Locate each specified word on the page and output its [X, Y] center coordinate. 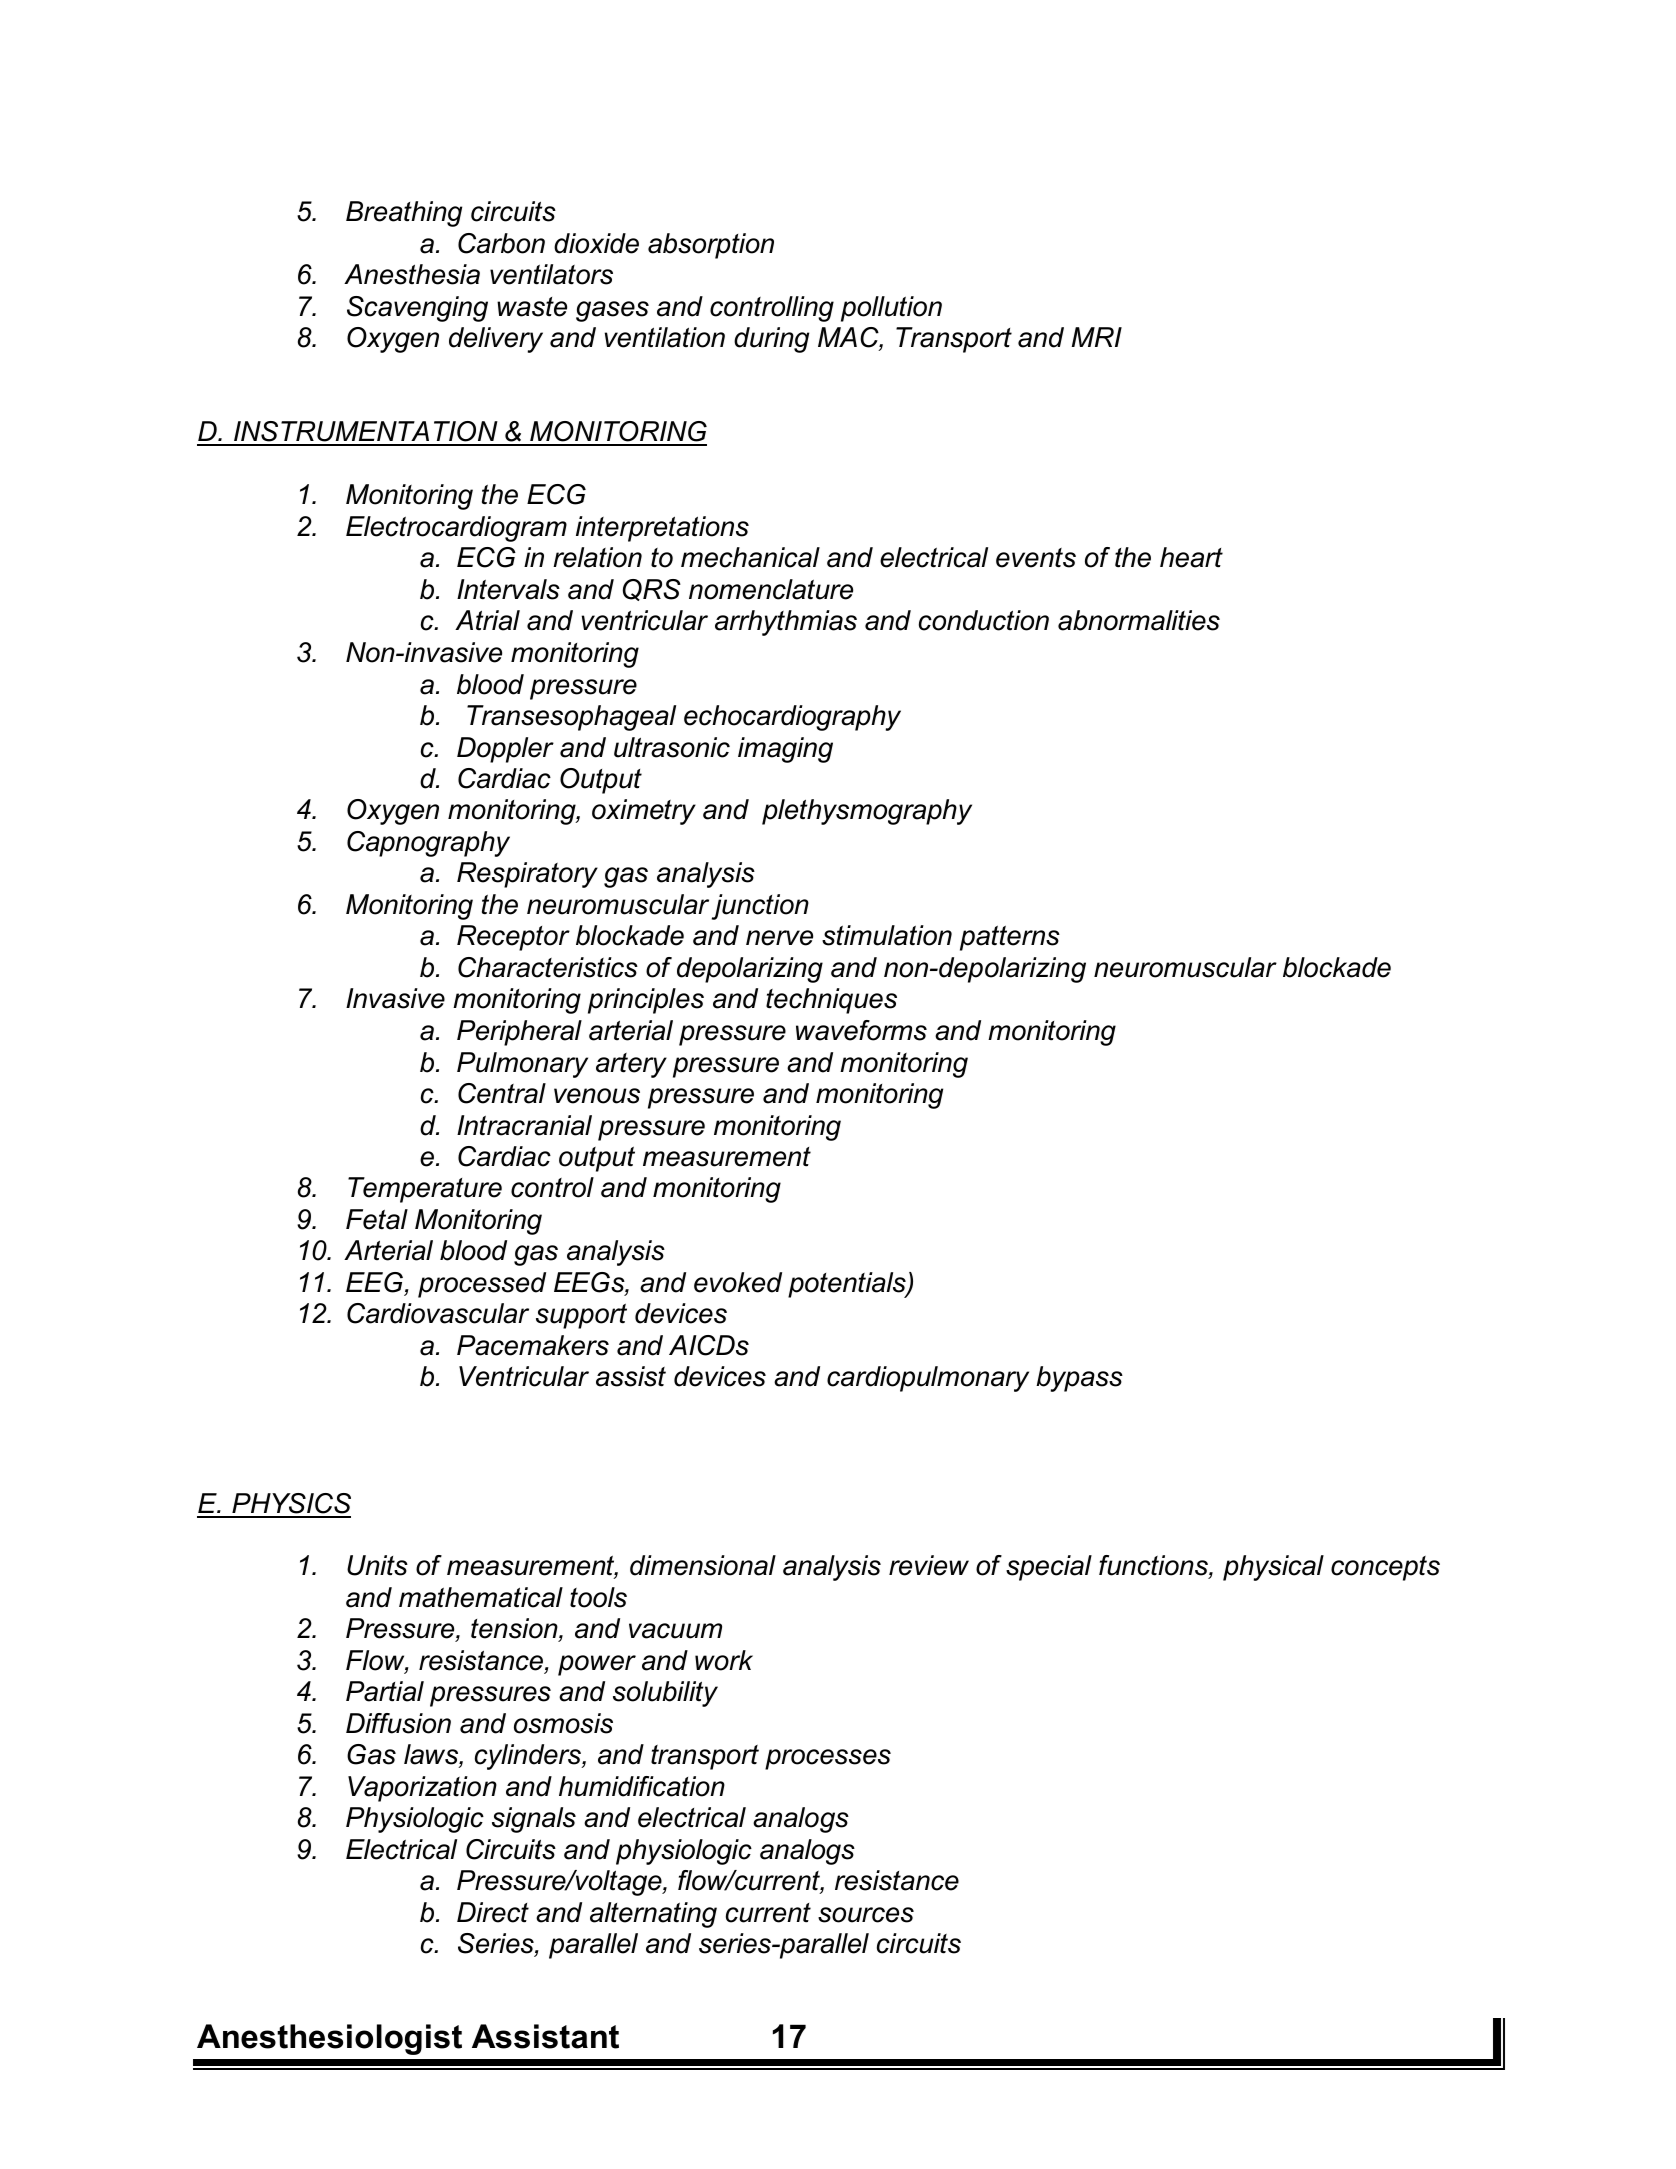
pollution [891, 309]
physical [1273, 1568]
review [929, 1565]
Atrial [487, 620]
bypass [1079, 1379]
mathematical [481, 1597]
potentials [848, 1285]
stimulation [887, 935]
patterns [1010, 938]
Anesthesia [412, 274]
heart [1191, 557]
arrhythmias [786, 623]
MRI [1097, 337]
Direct [493, 1912]
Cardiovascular [438, 1313]
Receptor [513, 938]
